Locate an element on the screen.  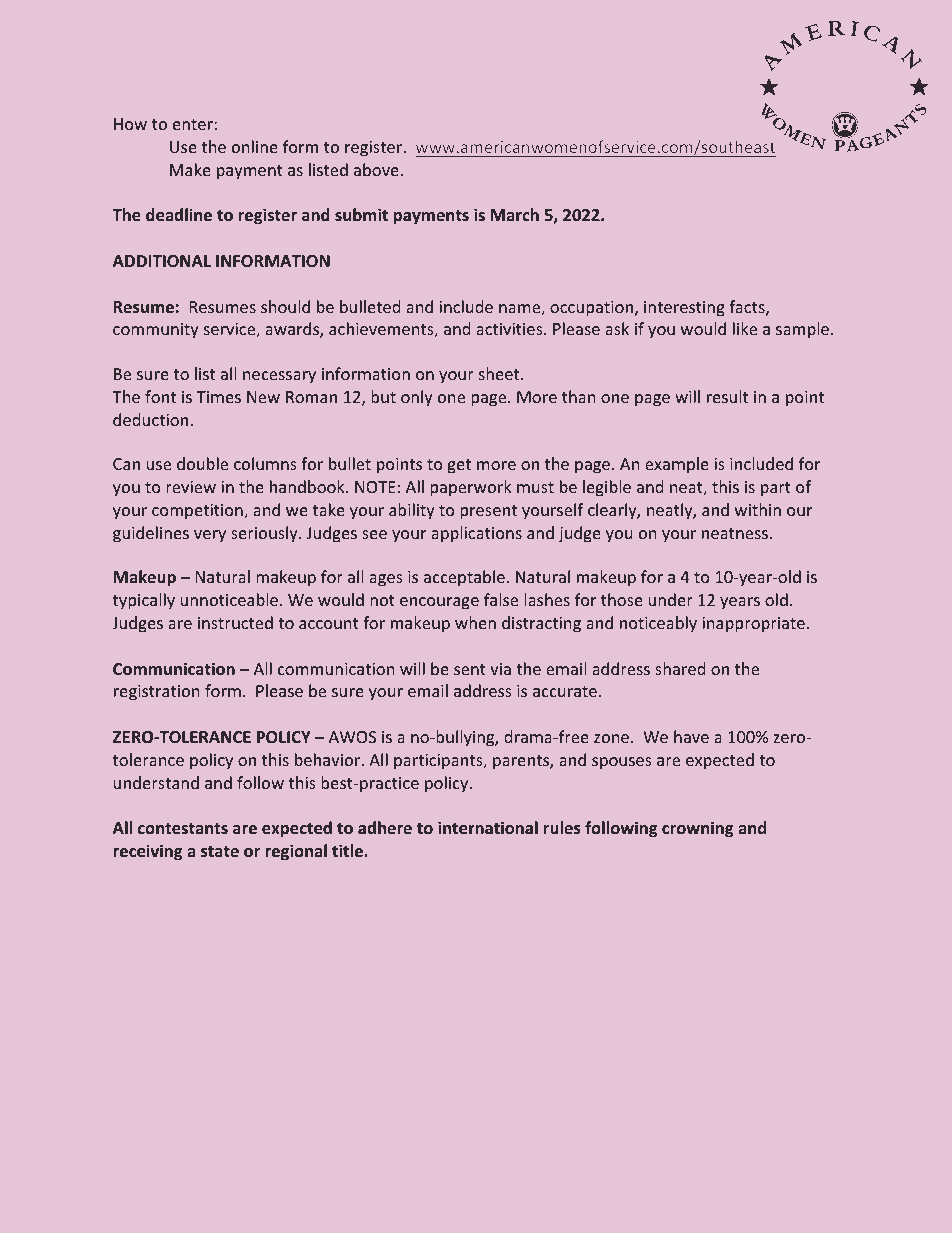
above is located at coordinates (376, 169).
